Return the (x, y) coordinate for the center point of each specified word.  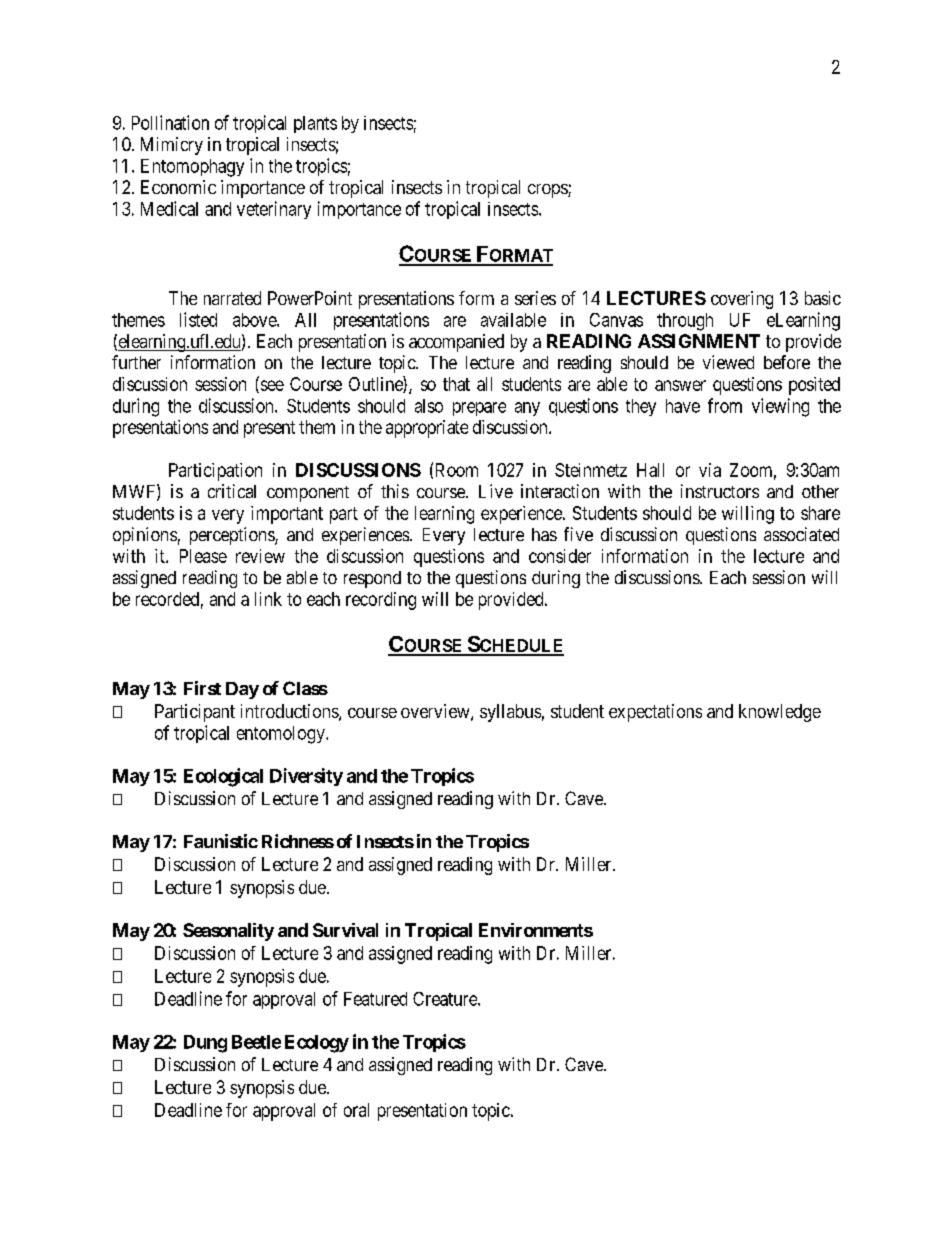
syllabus (510, 713)
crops (548, 191)
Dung (205, 1044)
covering (742, 300)
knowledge (780, 713)
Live (496, 491)
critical (232, 491)
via (710, 470)
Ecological (223, 777)
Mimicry (172, 146)
